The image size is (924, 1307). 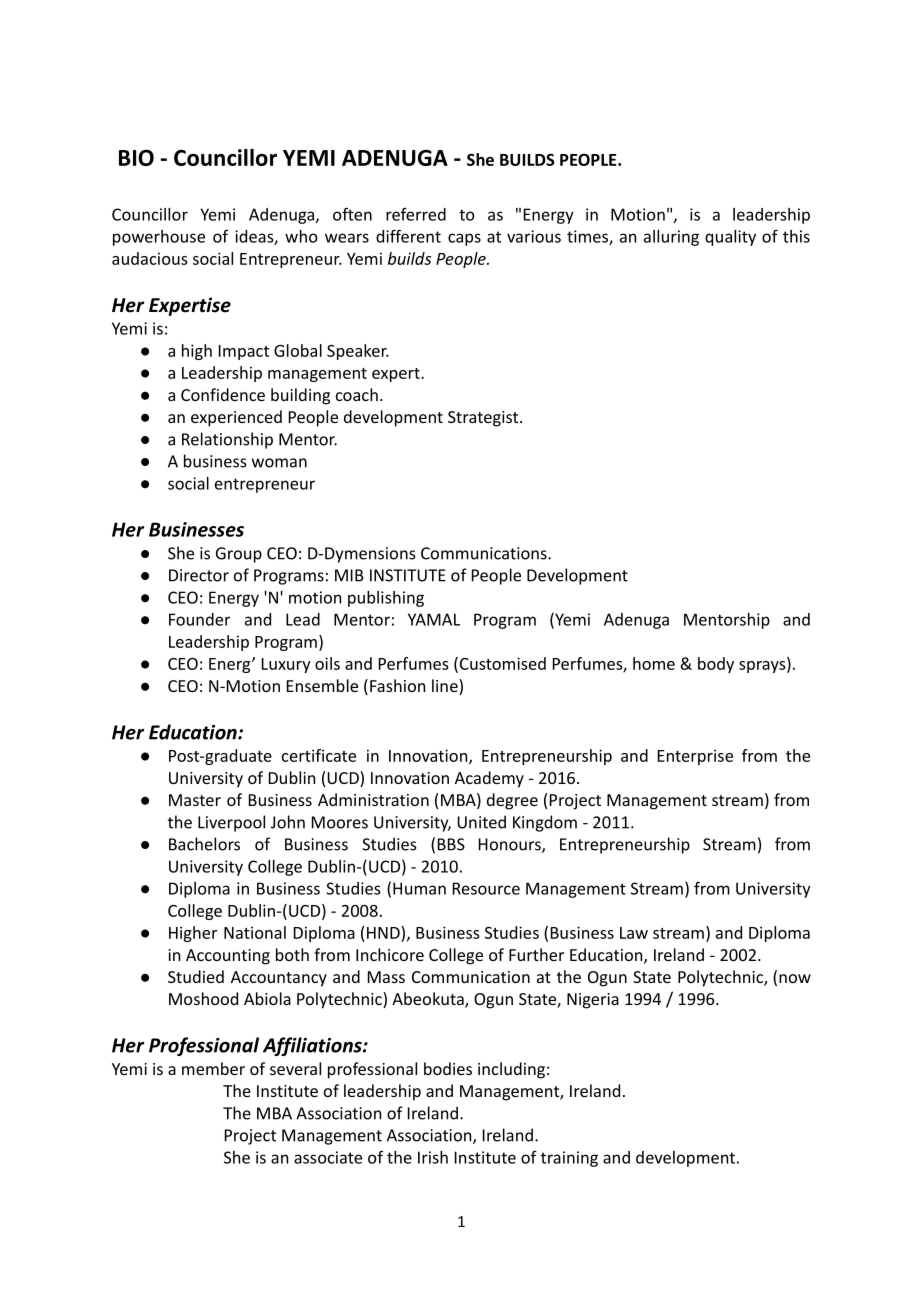 What do you see at coordinates (213, 1068) in the page?
I see `member` at bounding box center [213, 1068].
